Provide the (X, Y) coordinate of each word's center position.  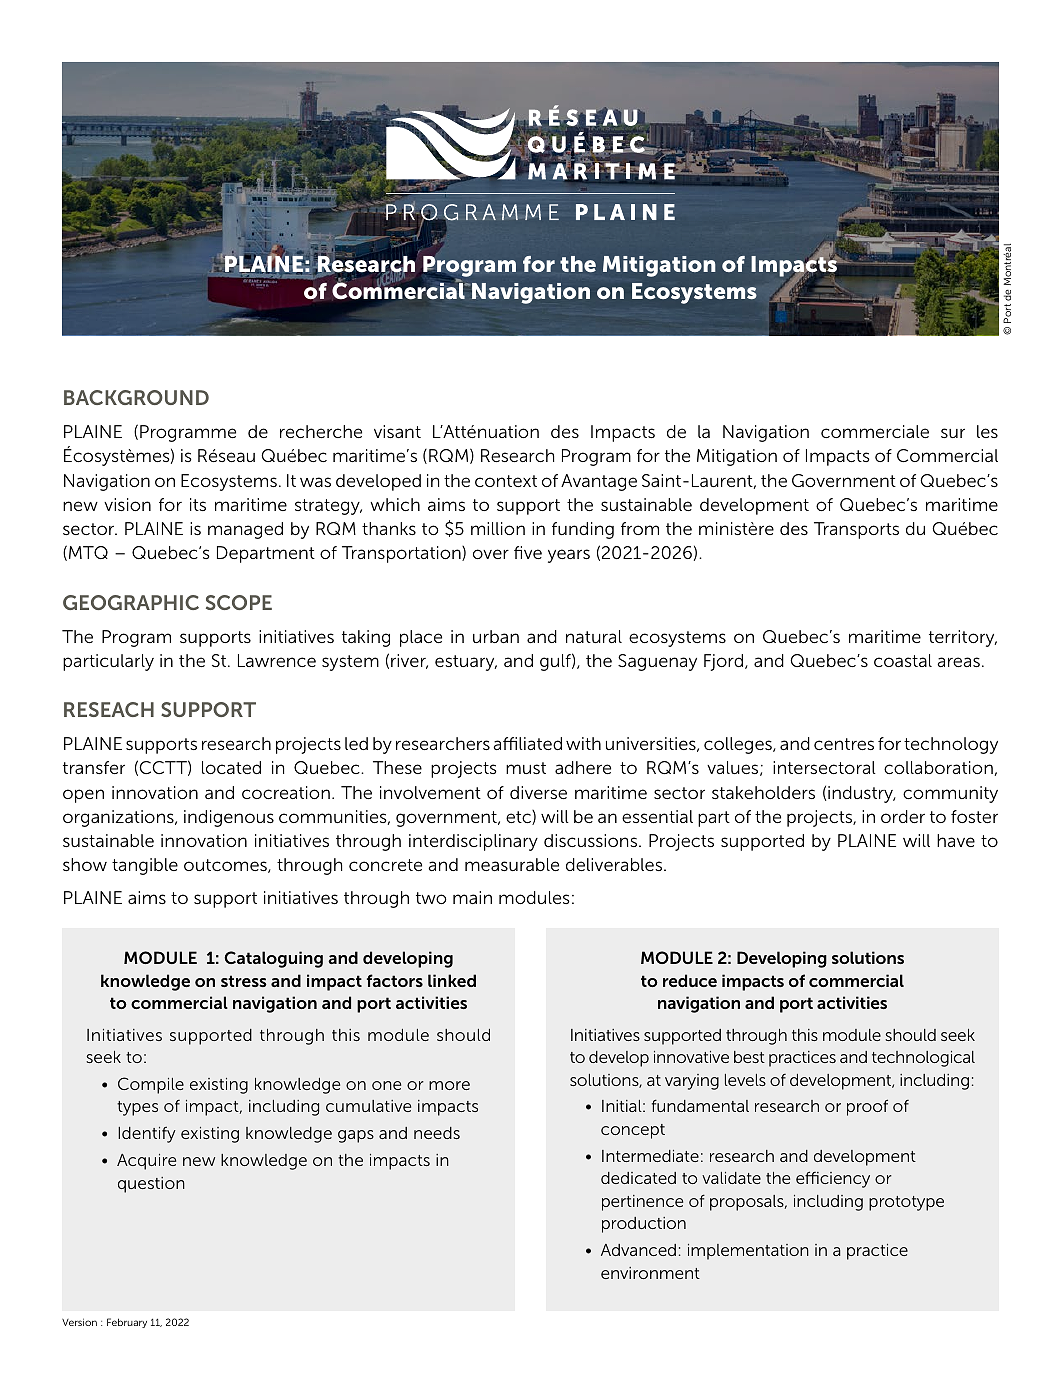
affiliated (527, 743)
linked (452, 980)
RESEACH (109, 709)
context (506, 481)
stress (244, 981)
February (127, 1323)
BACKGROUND (136, 397)
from (640, 528)
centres (844, 744)
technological (923, 1059)
